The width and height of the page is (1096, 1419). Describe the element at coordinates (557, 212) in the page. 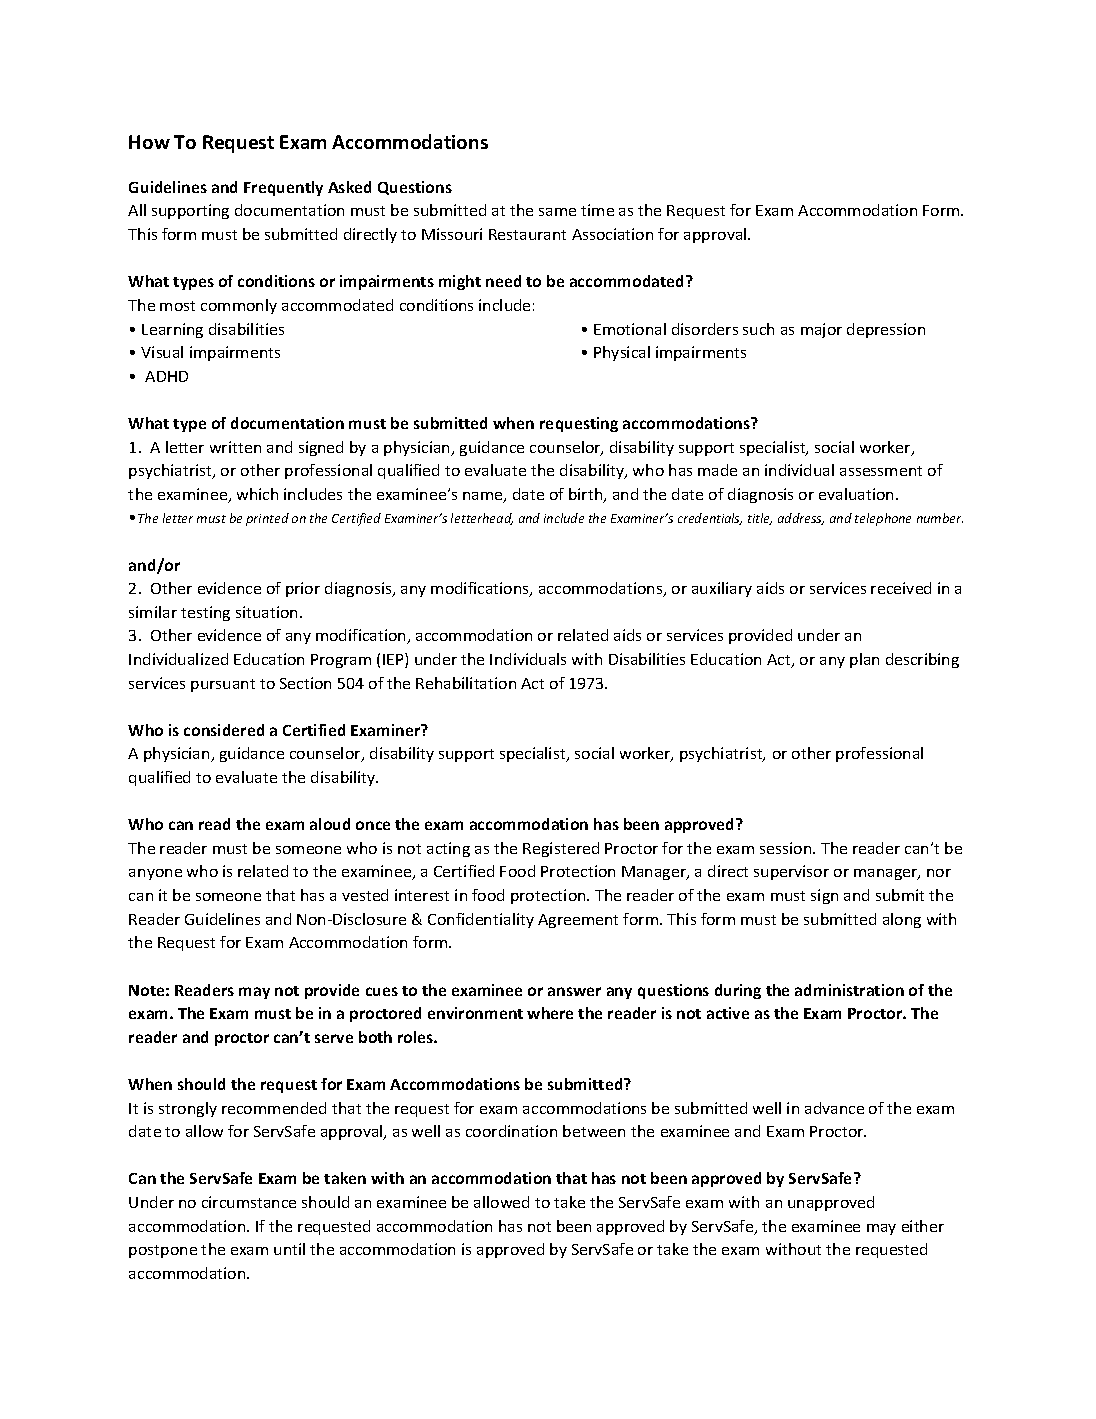

I see `same` at that location.
